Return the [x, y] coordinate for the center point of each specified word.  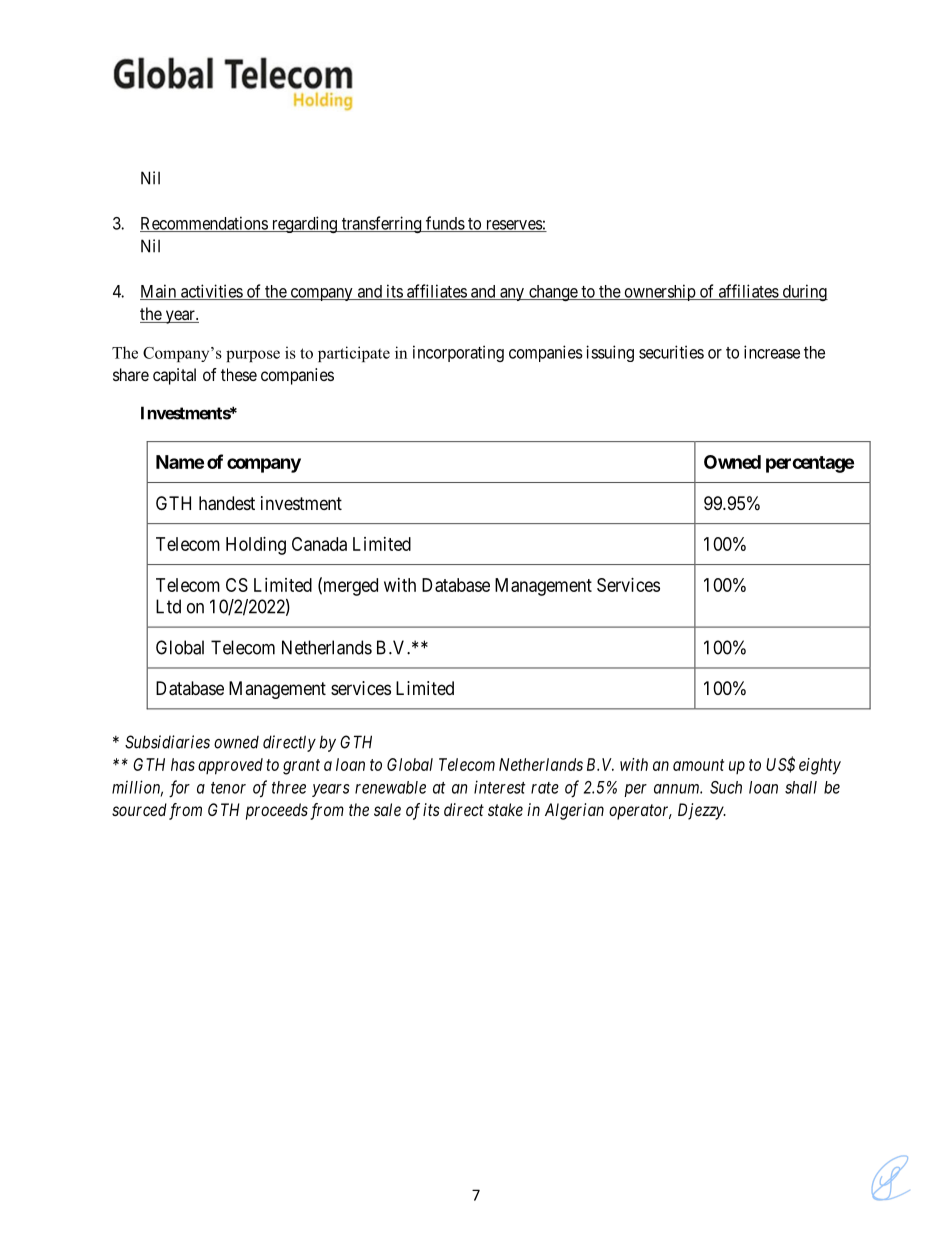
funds [445, 224]
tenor [228, 788]
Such [726, 787]
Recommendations [204, 224]
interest [500, 787]
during [804, 292]
